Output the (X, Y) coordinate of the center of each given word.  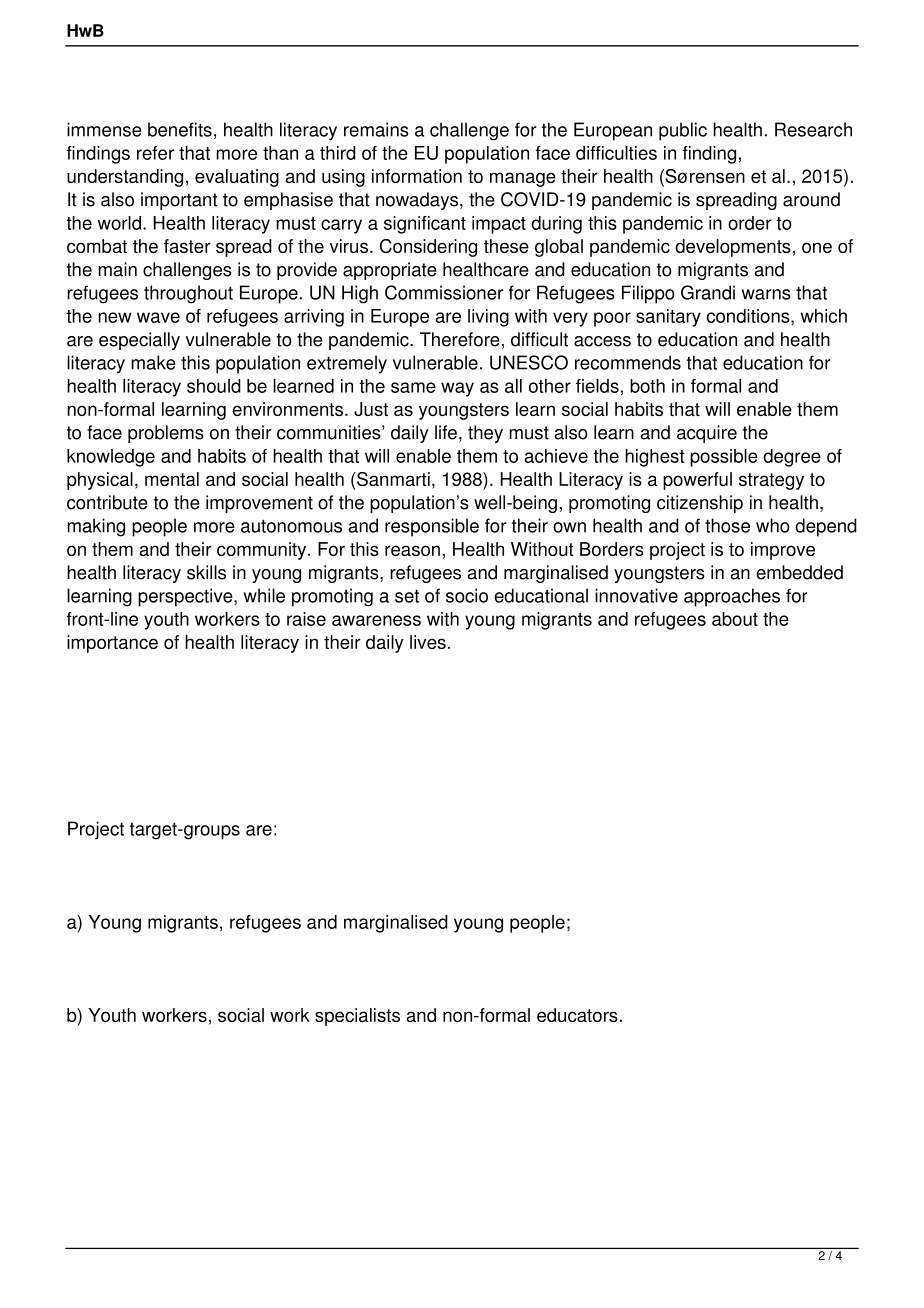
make (153, 362)
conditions (749, 317)
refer (155, 153)
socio (467, 595)
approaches (732, 597)
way (457, 389)
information (417, 176)
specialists (357, 1017)
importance (112, 644)
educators (577, 1015)
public (683, 131)
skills (206, 572)
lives (428, 642)
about (735, 619)
